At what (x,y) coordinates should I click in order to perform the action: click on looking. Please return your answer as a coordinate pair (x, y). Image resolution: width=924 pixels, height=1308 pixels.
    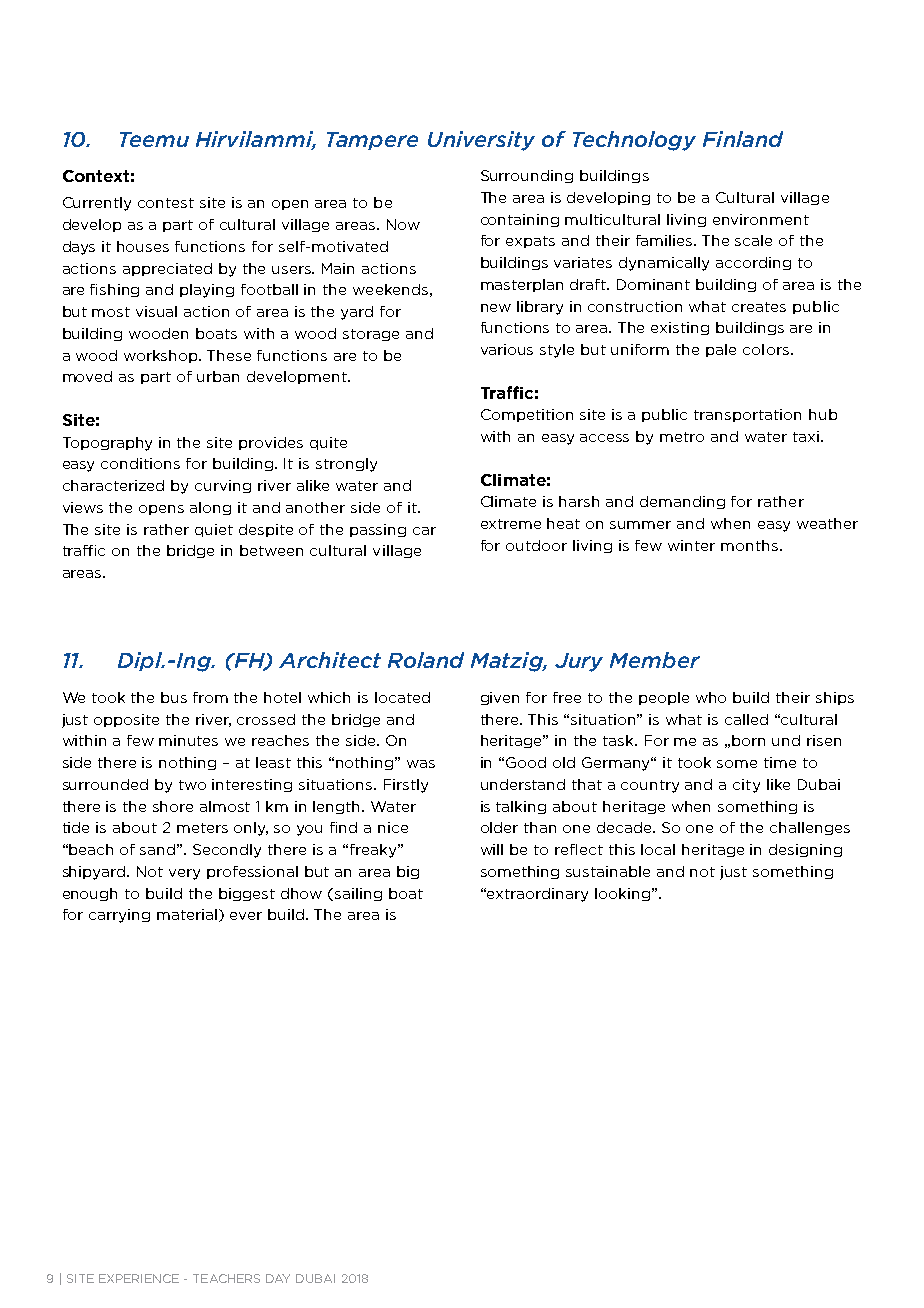
    Looking at the image, I should click on (622, 894).
